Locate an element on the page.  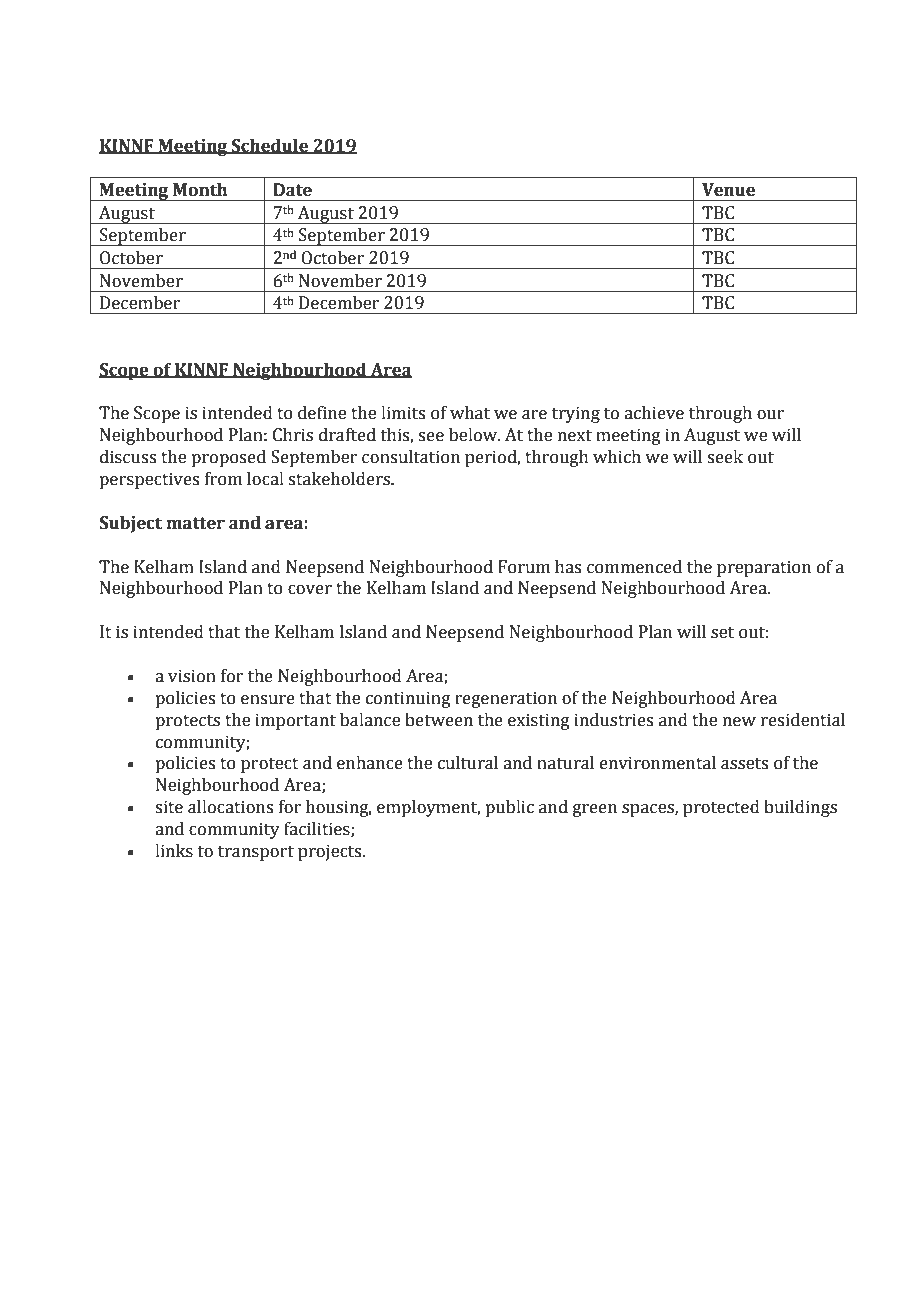
from is located at coordinates (223, 479).
